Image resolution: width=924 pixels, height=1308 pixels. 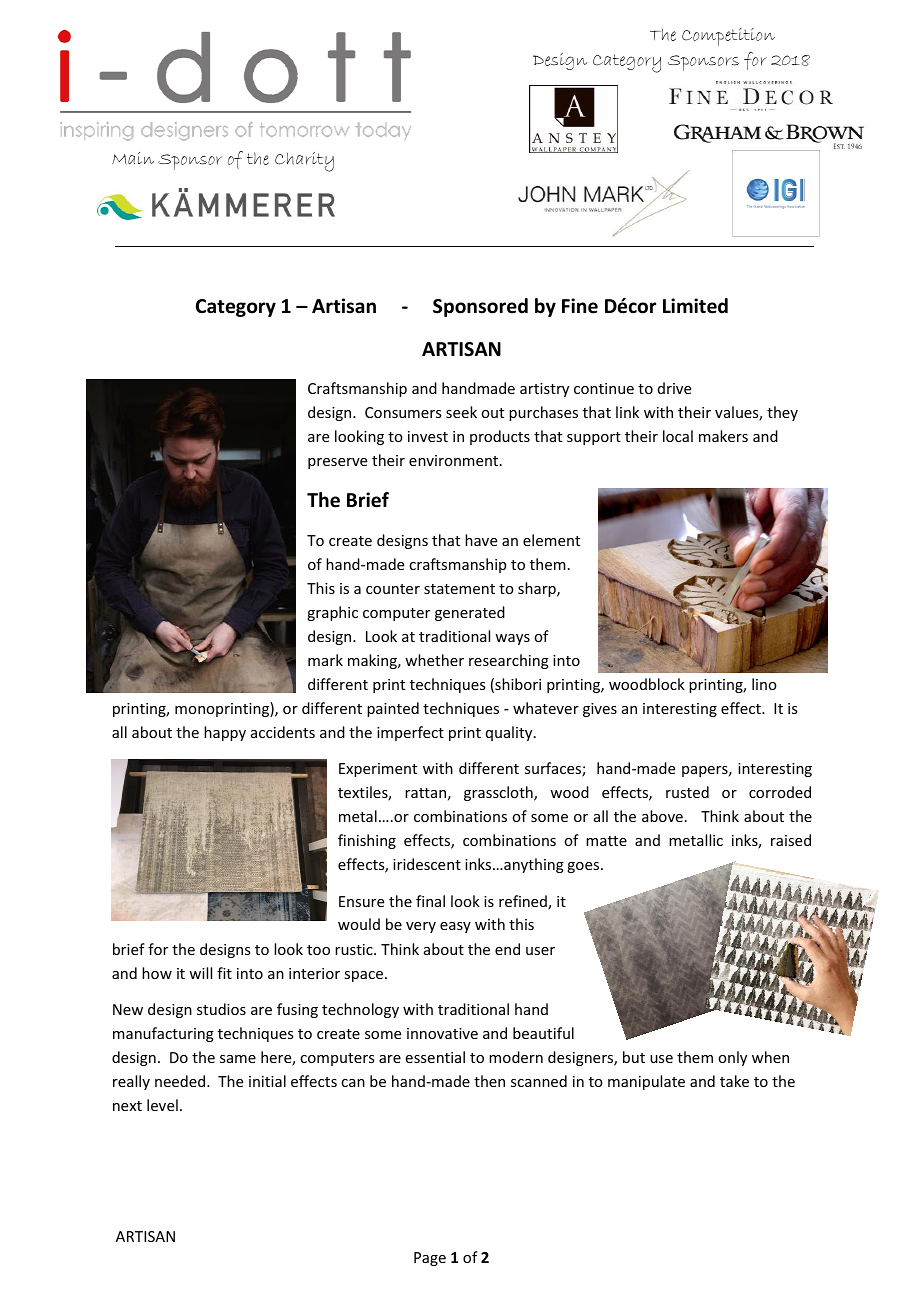 What do you see at coordinates (133, 158) in the screenshot?
I see `Main` at bounding box center [133, 158].
